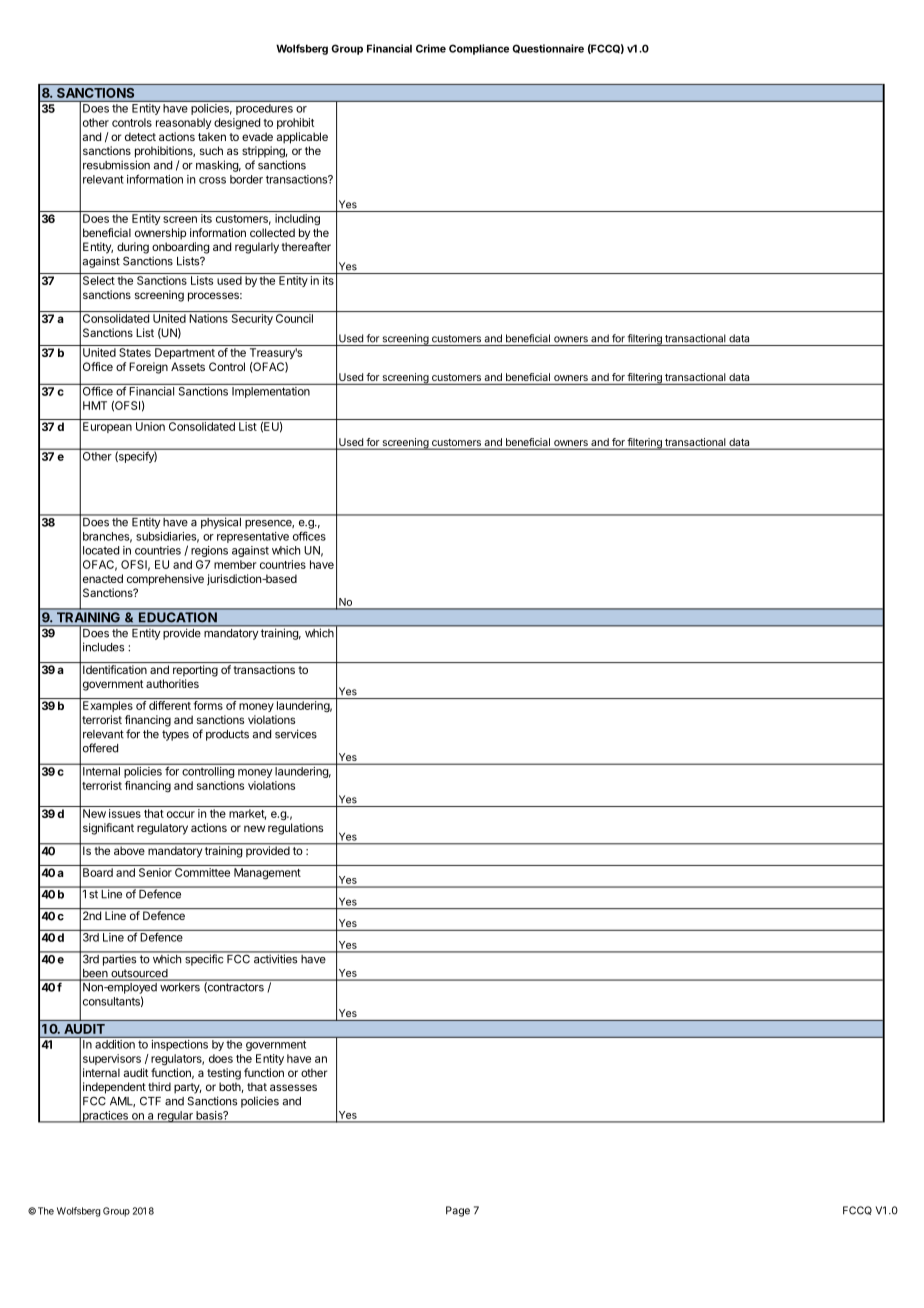  Describe the element at coordinates (294, 318) in the screenshot. I see `Council` at that location.
